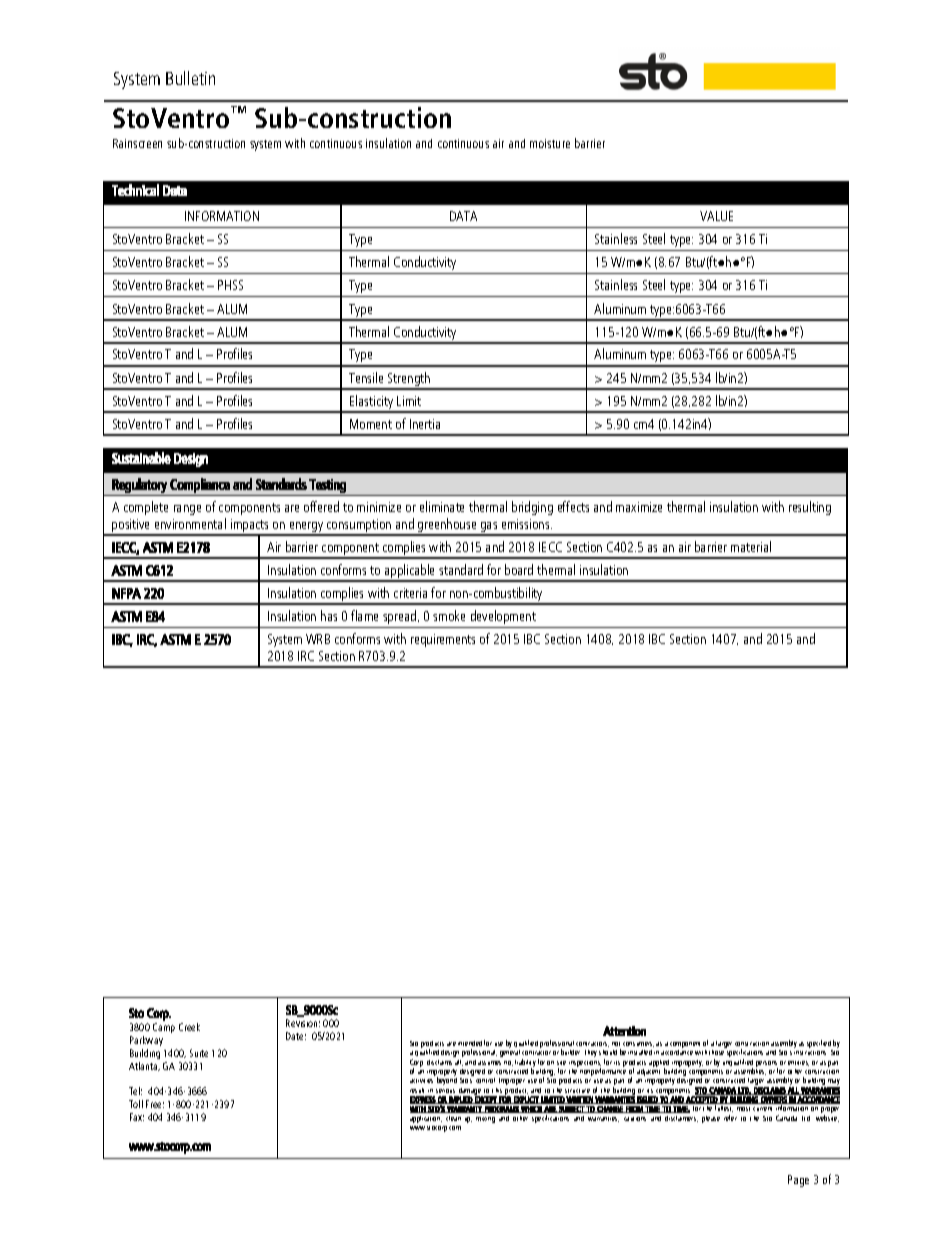  Describe the element at coordinates (449, 615) in the document. I see `smoke` at that location.
